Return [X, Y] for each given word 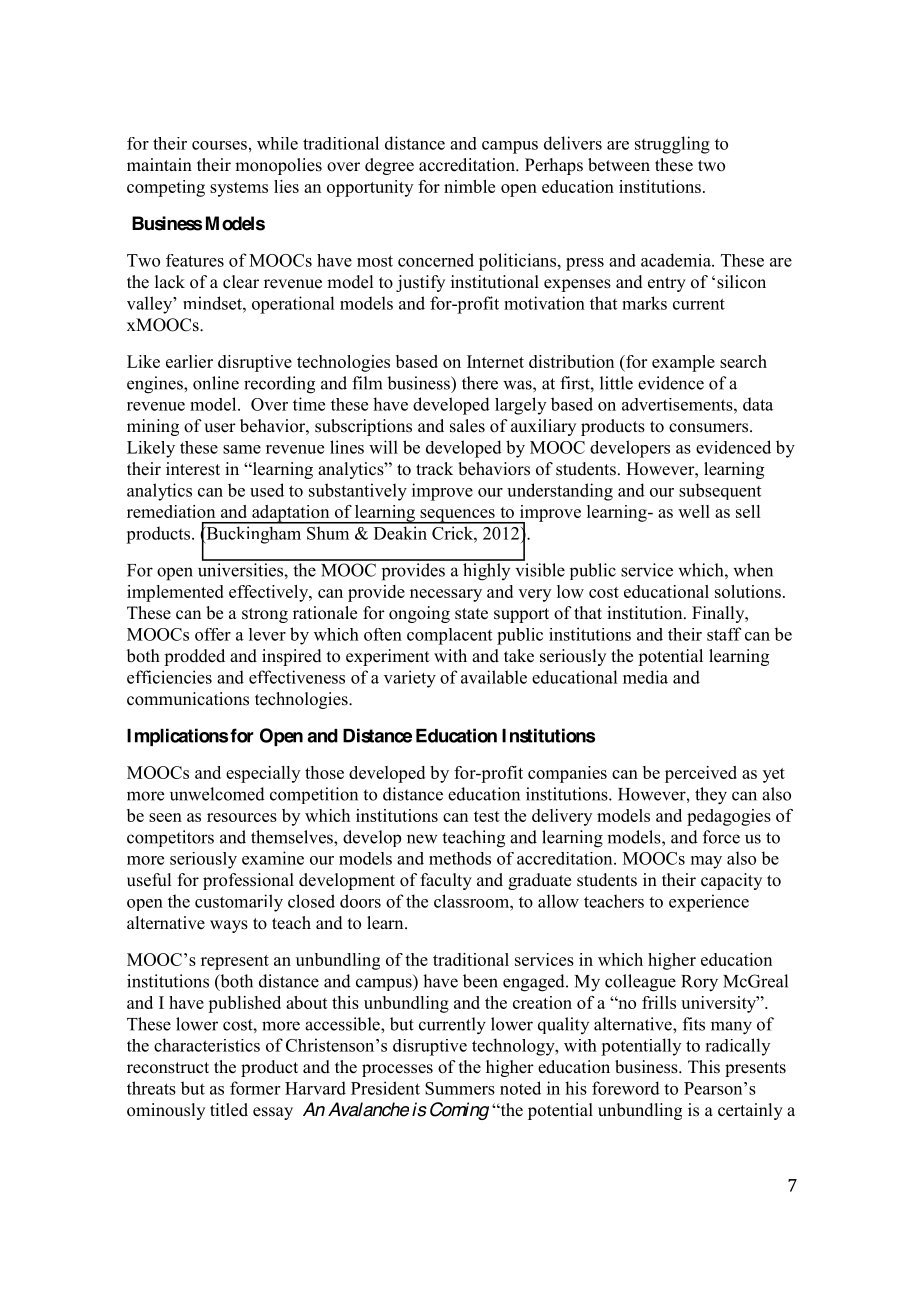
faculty [446, 881]
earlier [189, 361]
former [255, 1088]
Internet [495, 361]
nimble [469, 186]
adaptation [291, 514]
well [694, 511]
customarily [239, 903]
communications [188, 699]
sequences [457, 516]
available [494, 677]
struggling [672, 145]
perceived [701, 774]
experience [709, 903]
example [683, 363]
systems [239, 189]
